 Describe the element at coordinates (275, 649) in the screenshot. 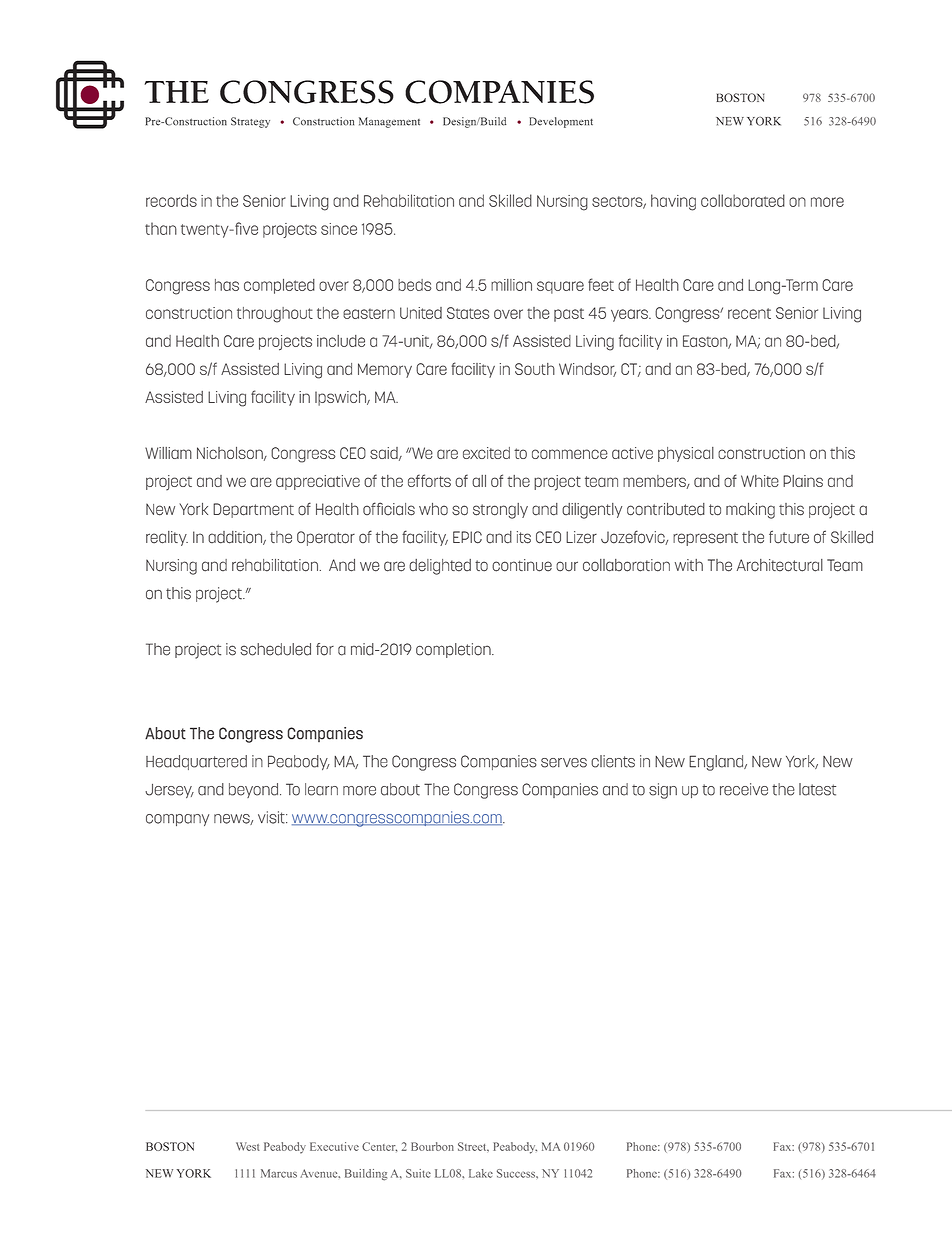

I see `scheduled` at that location.
